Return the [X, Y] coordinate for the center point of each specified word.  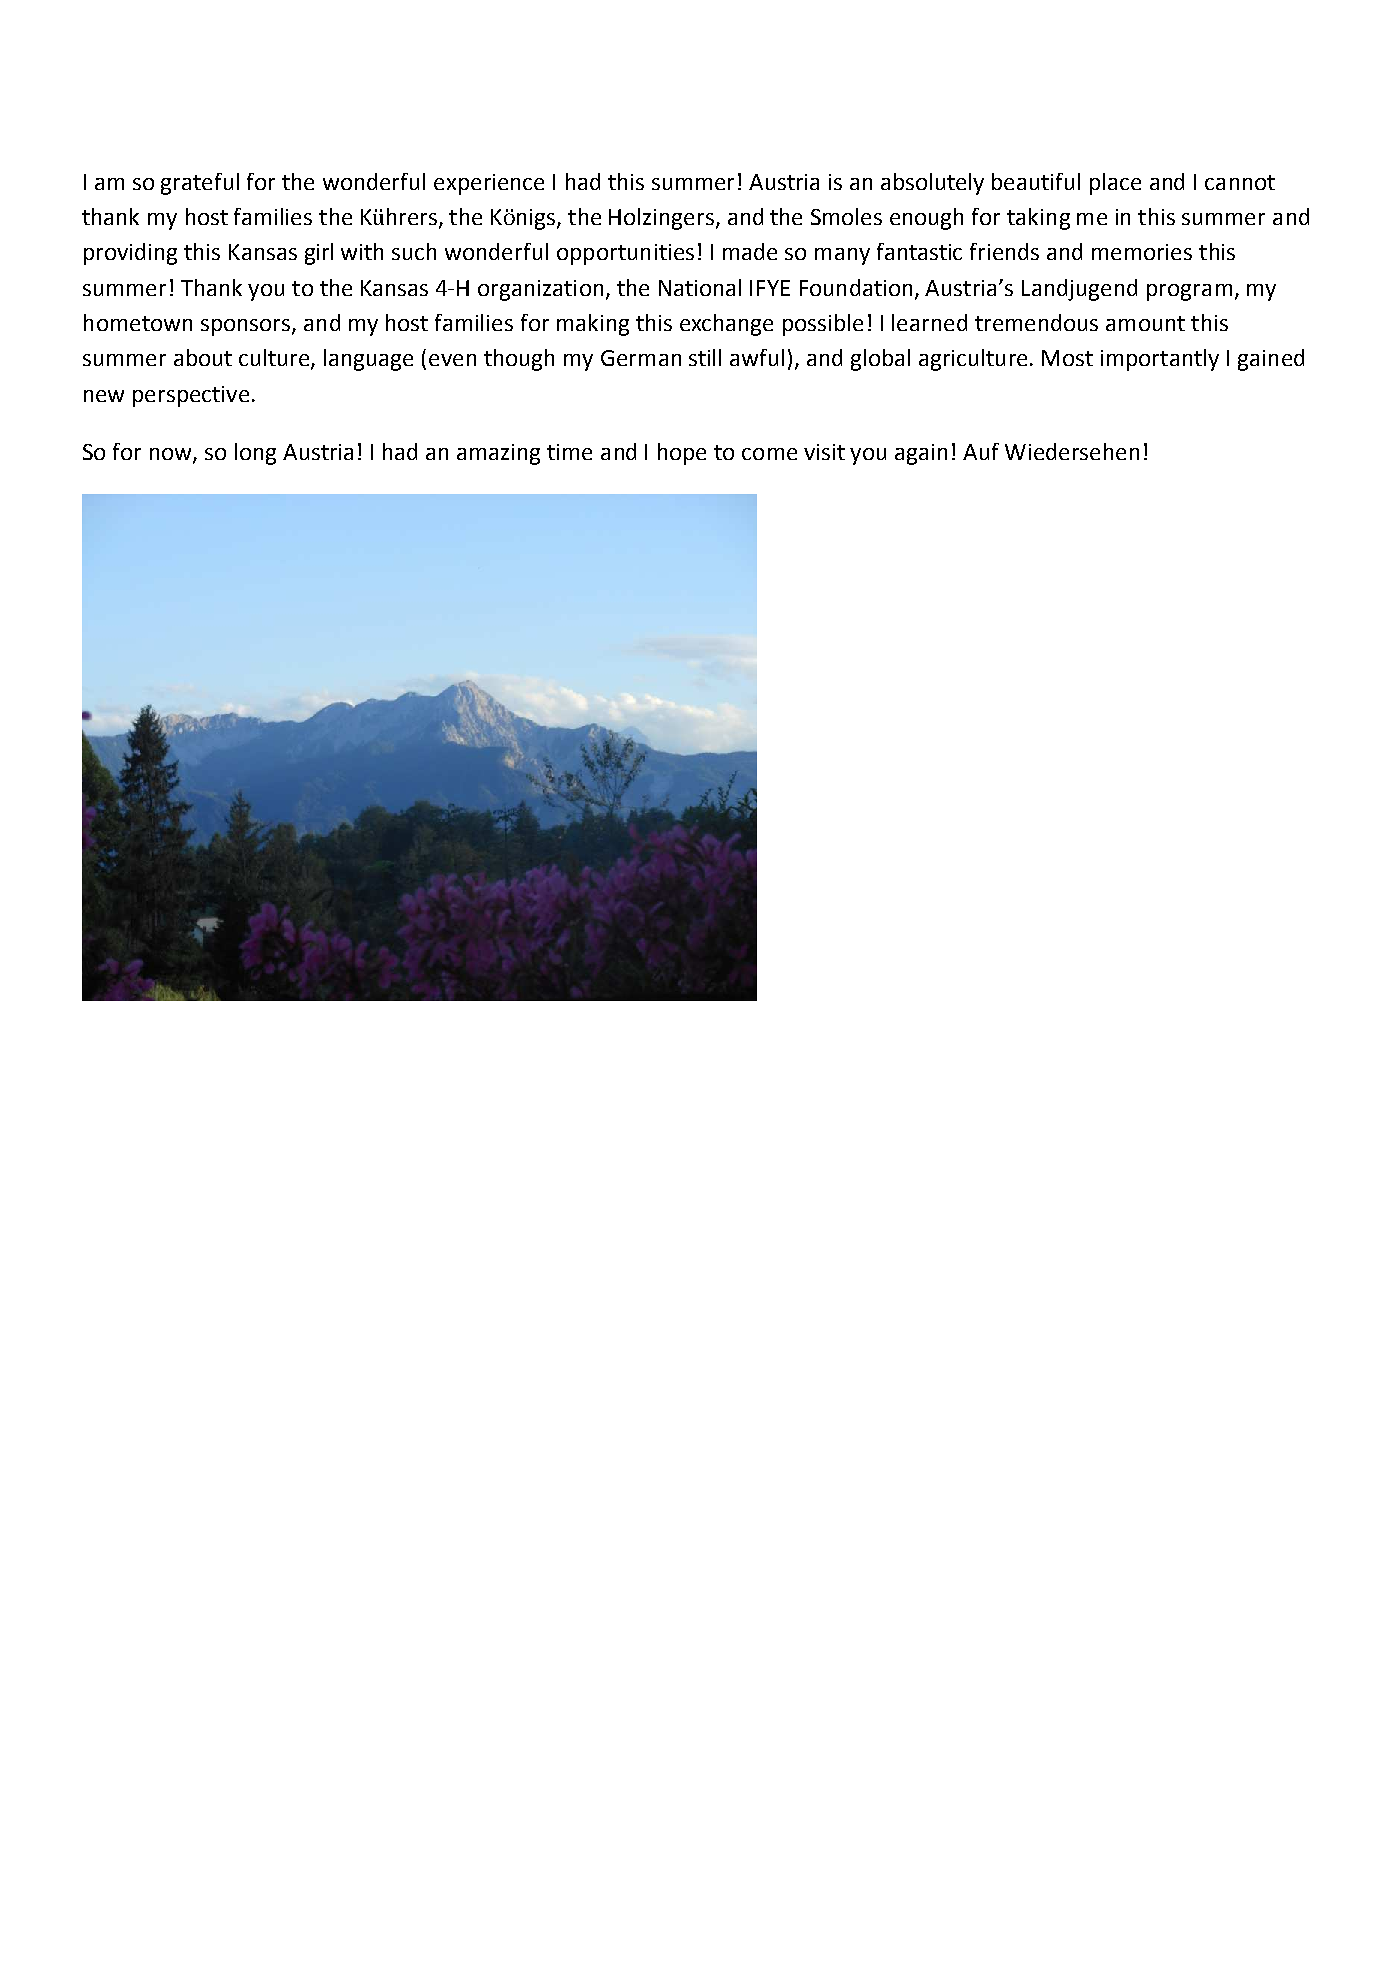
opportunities [625, 254]
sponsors [247, 327]
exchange [726, 325]
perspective [191, 396]
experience [489, 184]
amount [1145, 323]
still [705, 357]
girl [319, 254]
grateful [200, 184]
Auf [981, 451]
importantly [1160, 360]
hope [682, 454]
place [1115, 184]
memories [1142, 252]
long [255, 454]
